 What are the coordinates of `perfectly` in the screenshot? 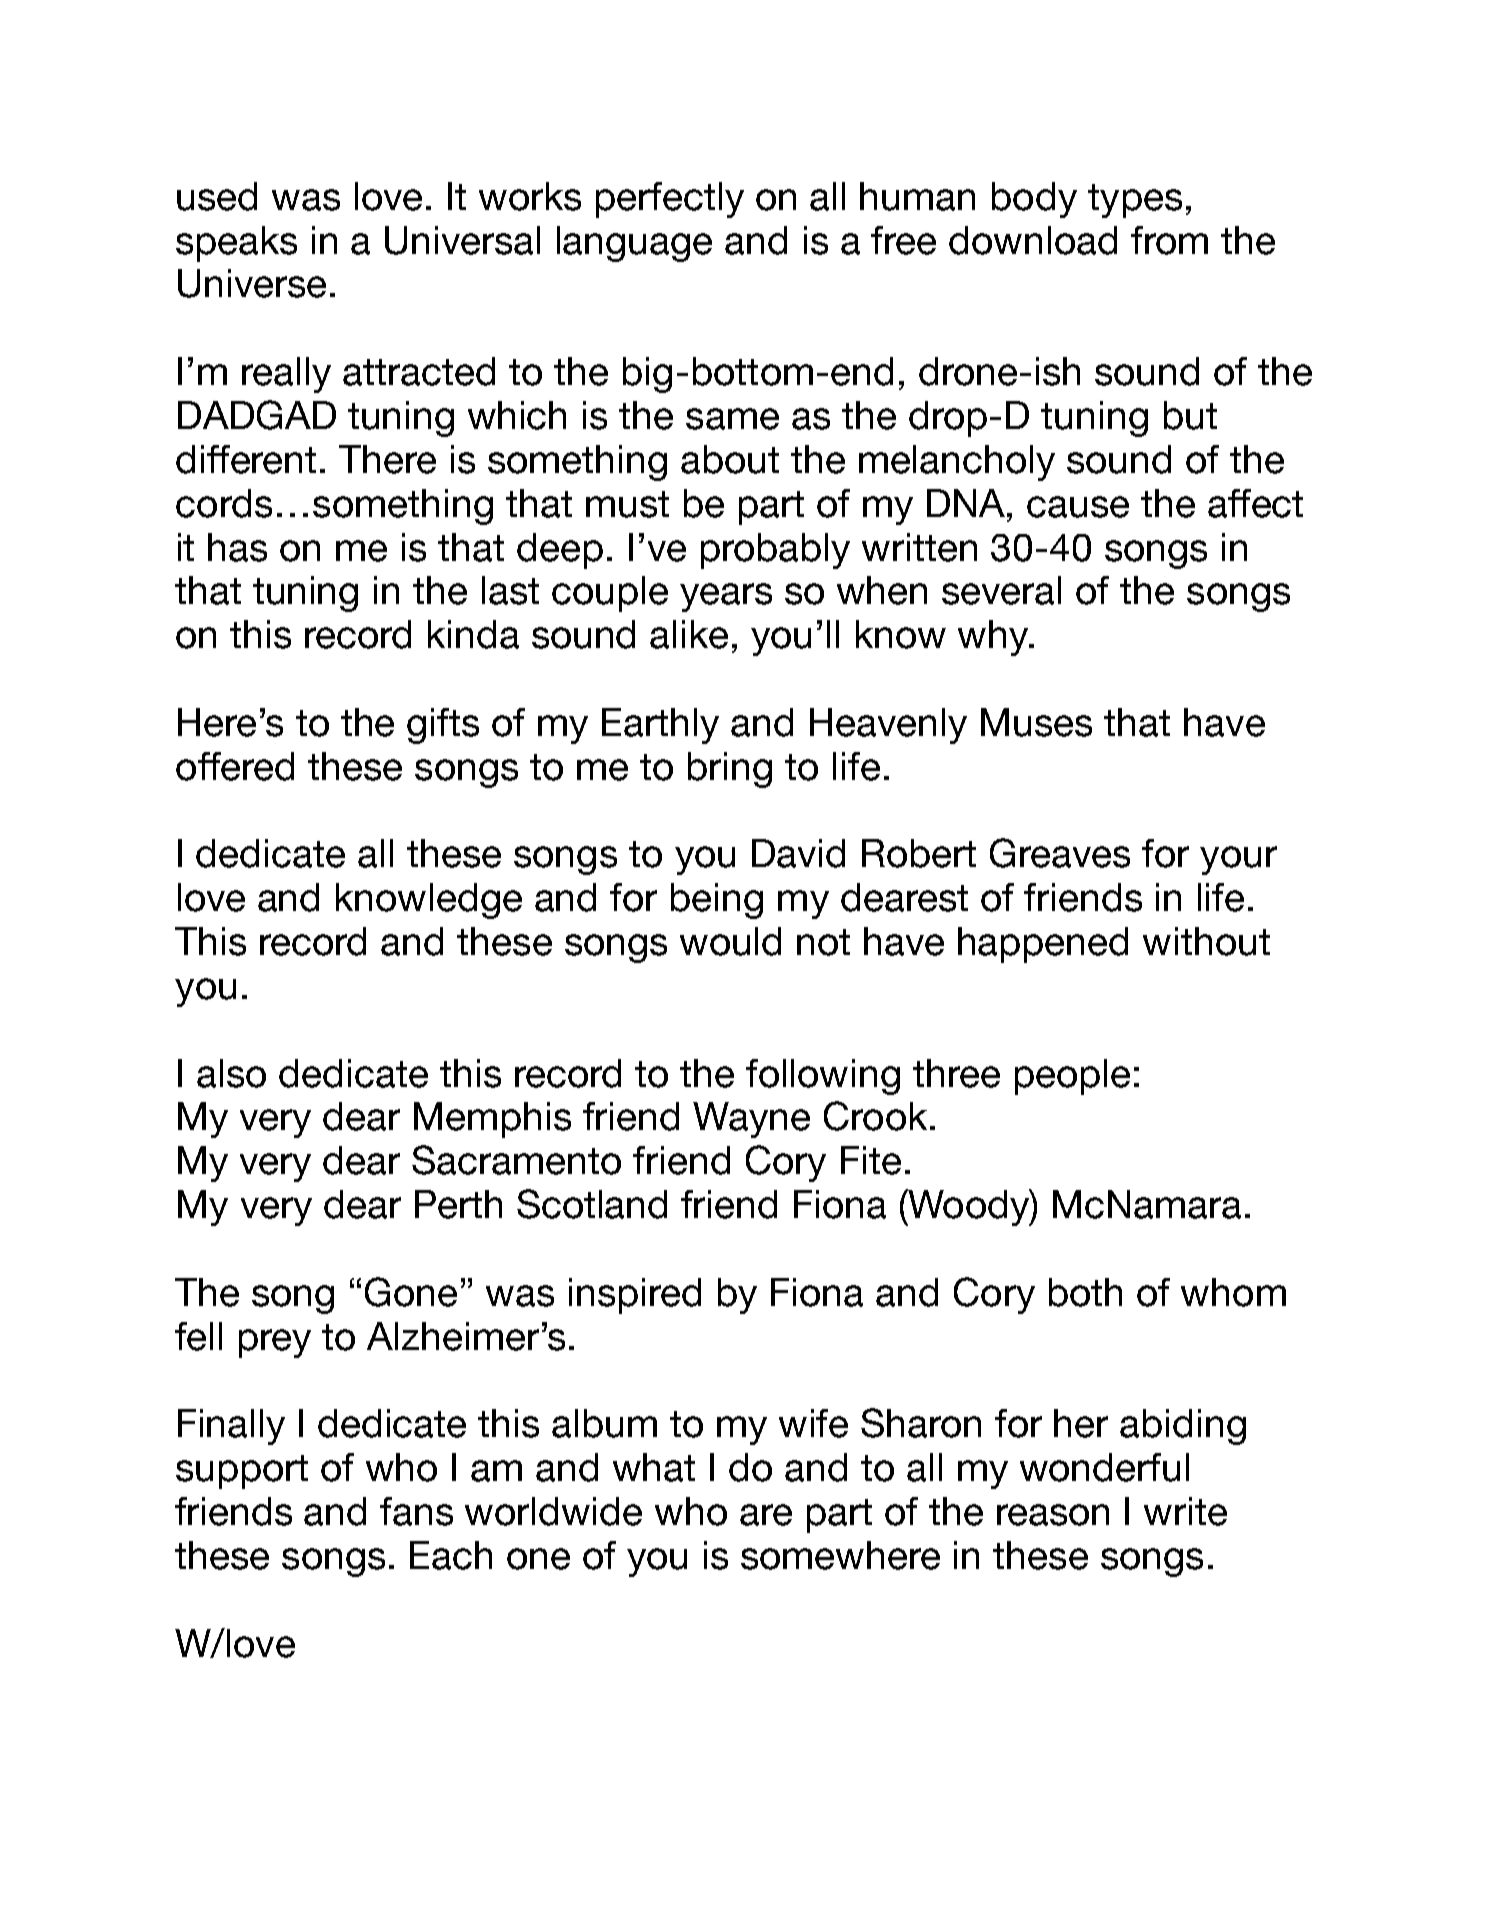 It's located at (670, 200).
